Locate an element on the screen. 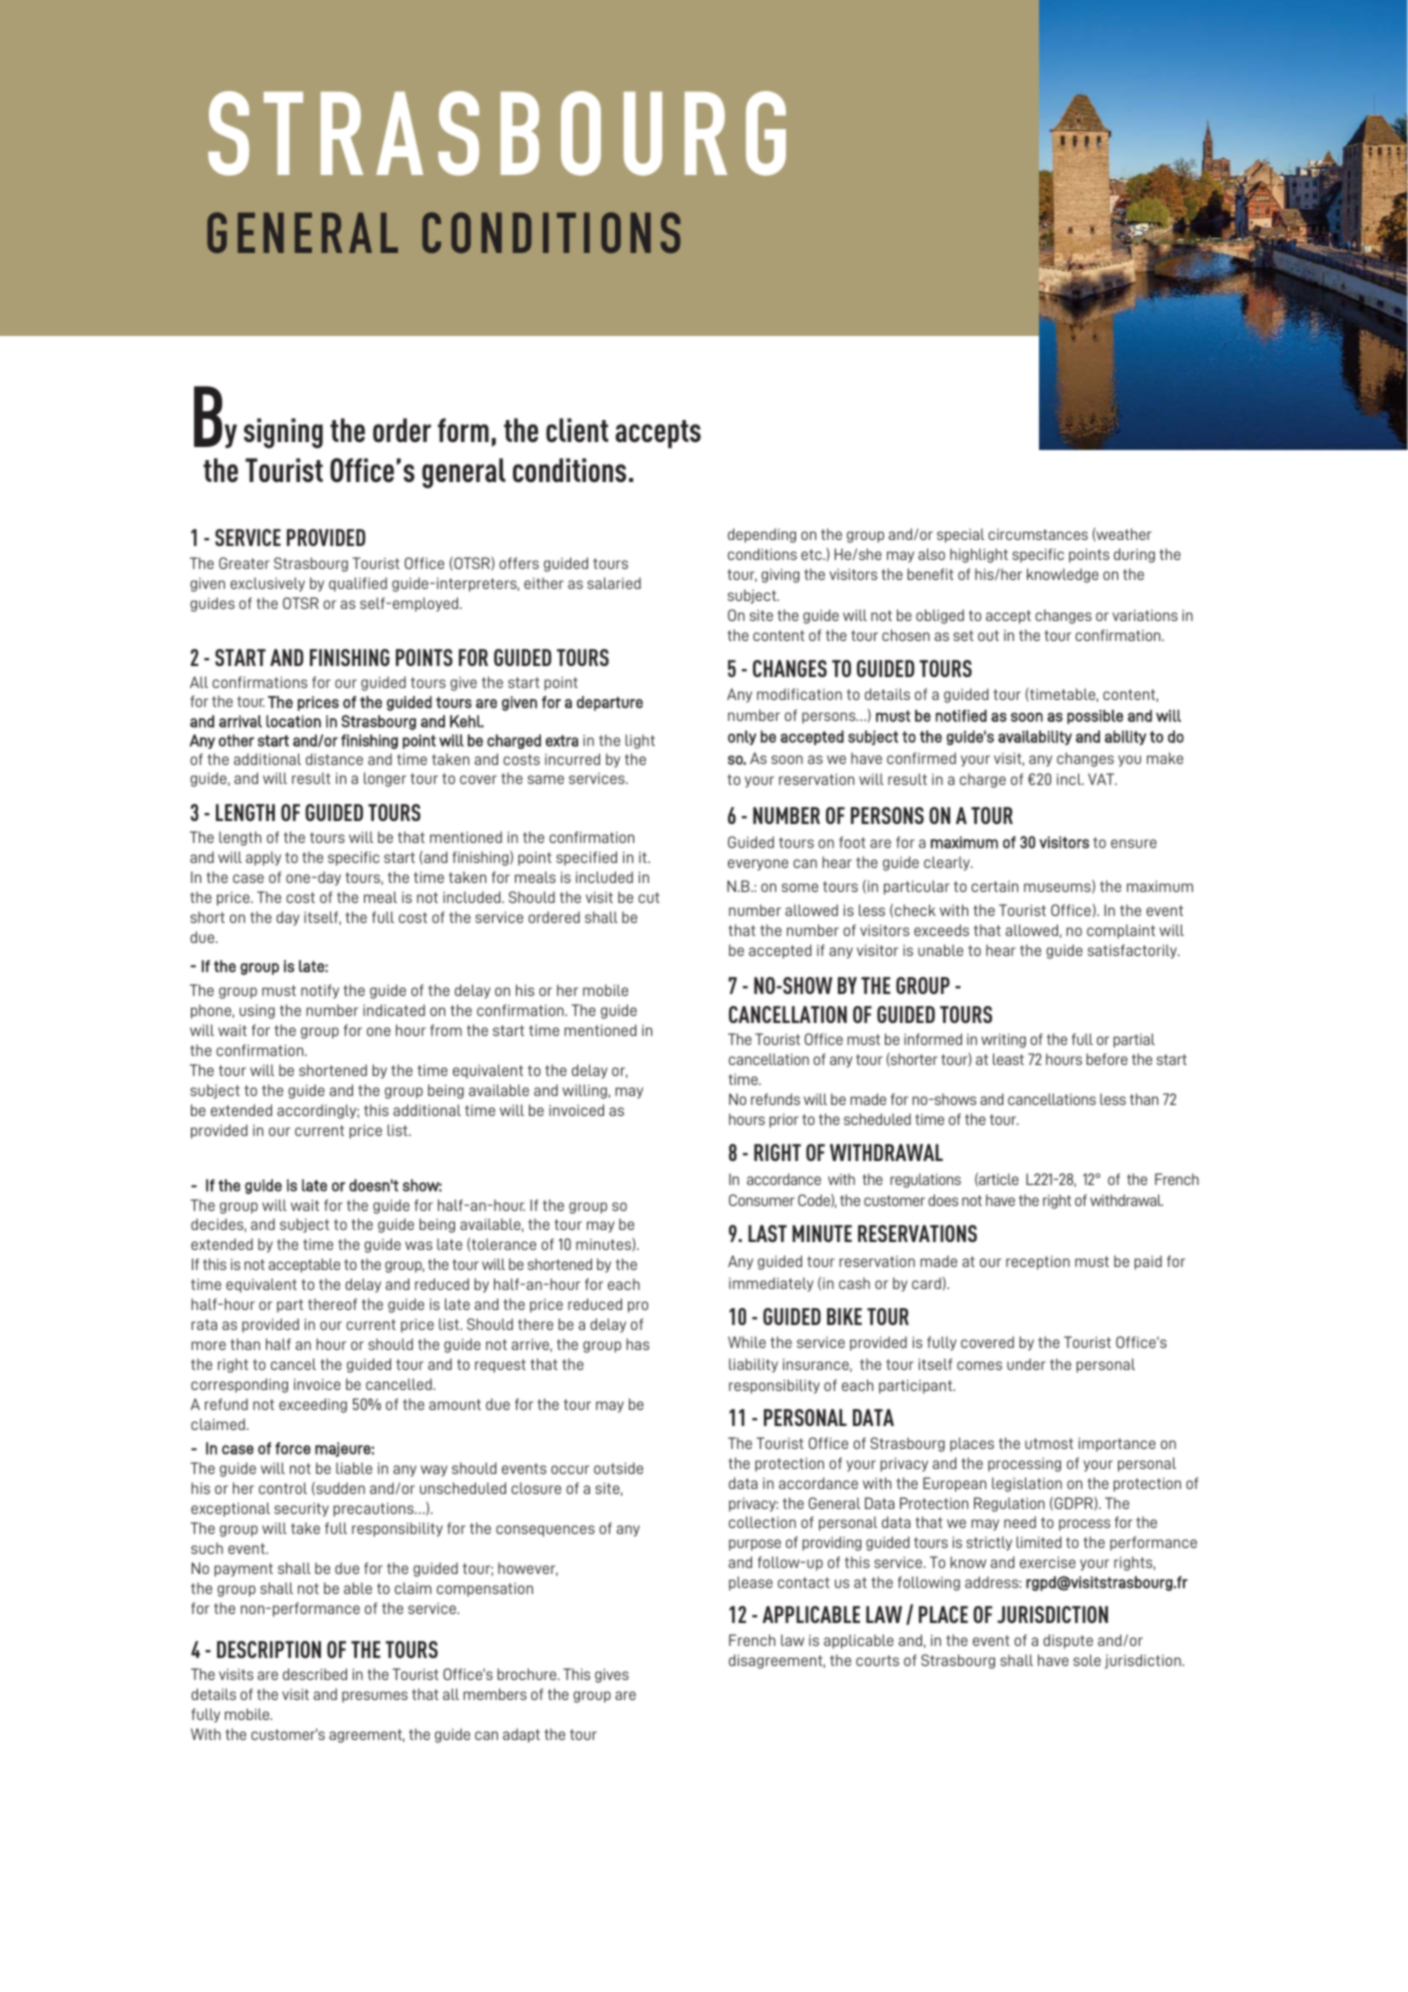 This screenshot has height=1992, width=1408. using is located at coordinates (257, 1011).
